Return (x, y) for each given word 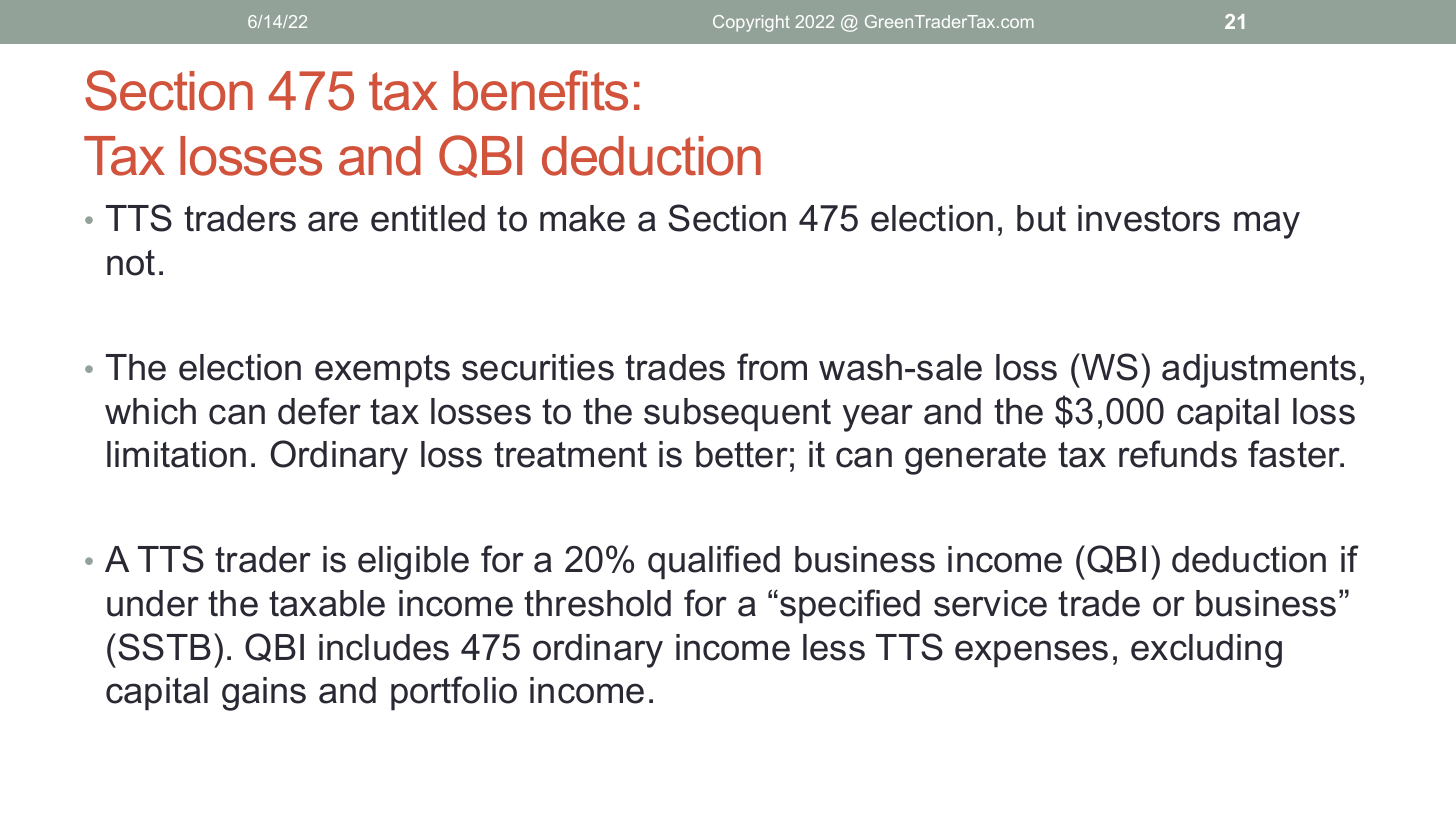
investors (1149, 218)
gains (264, 694)
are (333, 221)
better (742, 454)
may (1267, 225)
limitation (176, 454)
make (582, 218)
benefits (540, 90)
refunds (1178, 454)
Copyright (751, 23)
